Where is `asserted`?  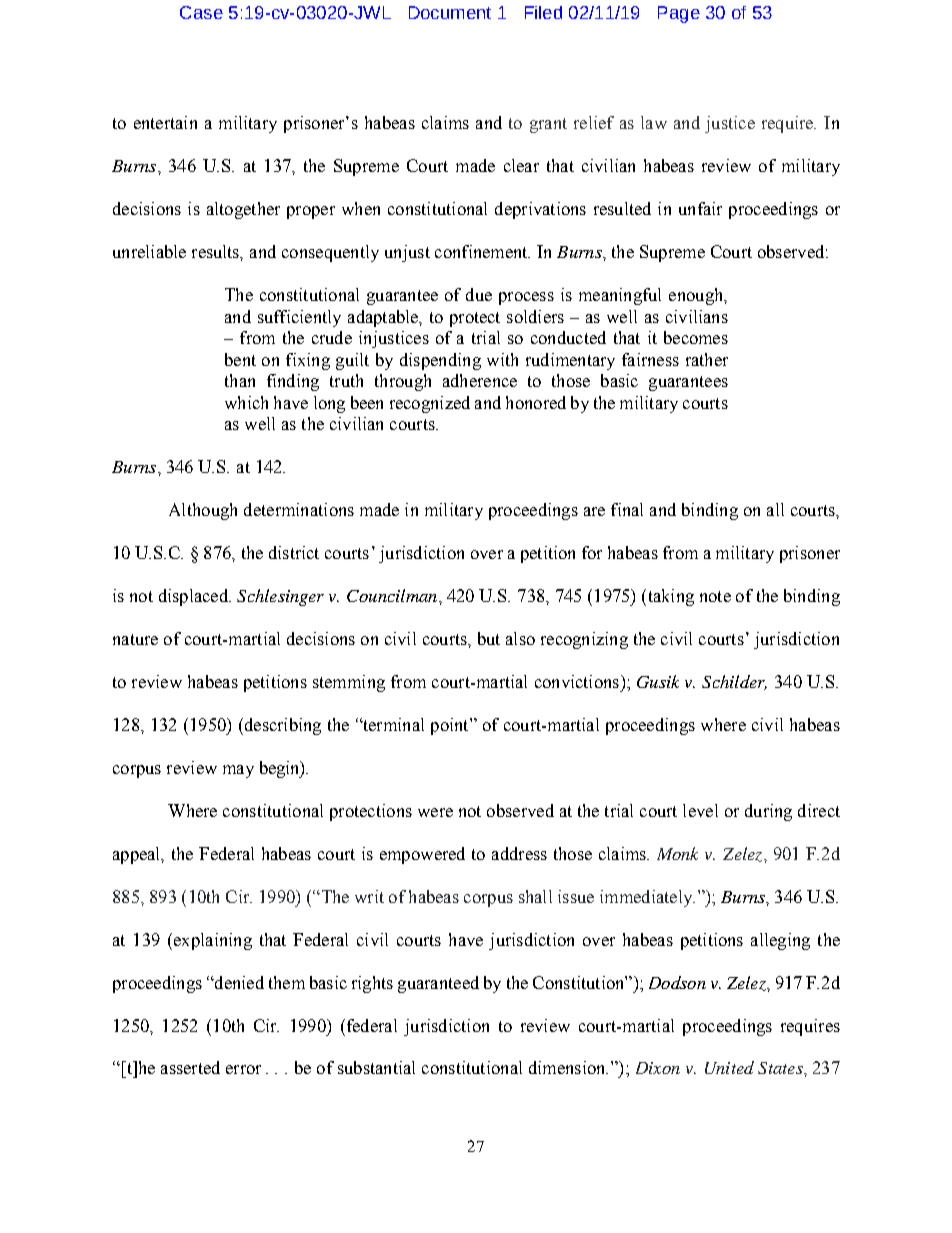
asserted is located at coordinates (190, 1067).
